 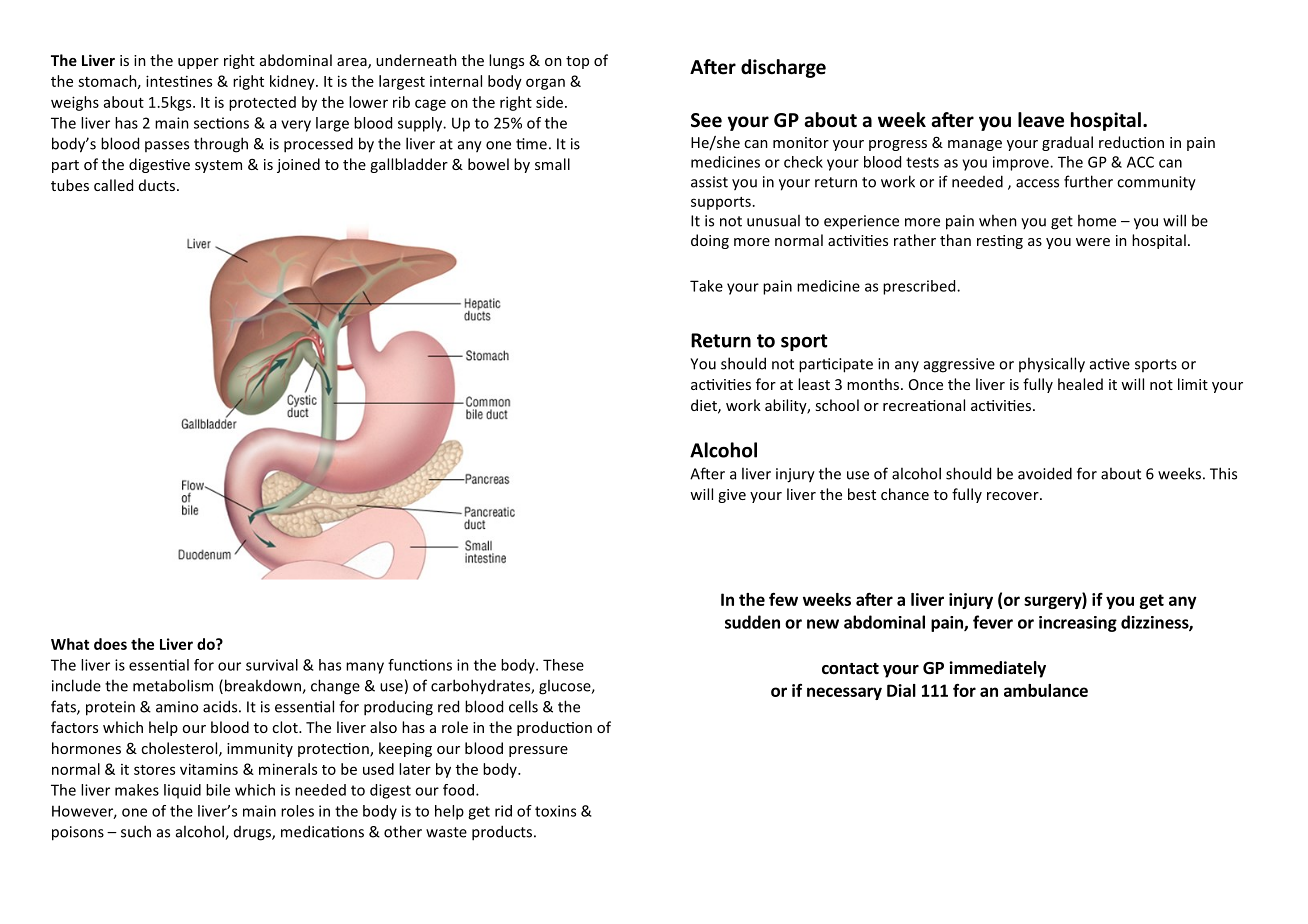 What do you see at coordinates (179, 81) in the document?
I see `intestines` at bounding box center [179, 81].
